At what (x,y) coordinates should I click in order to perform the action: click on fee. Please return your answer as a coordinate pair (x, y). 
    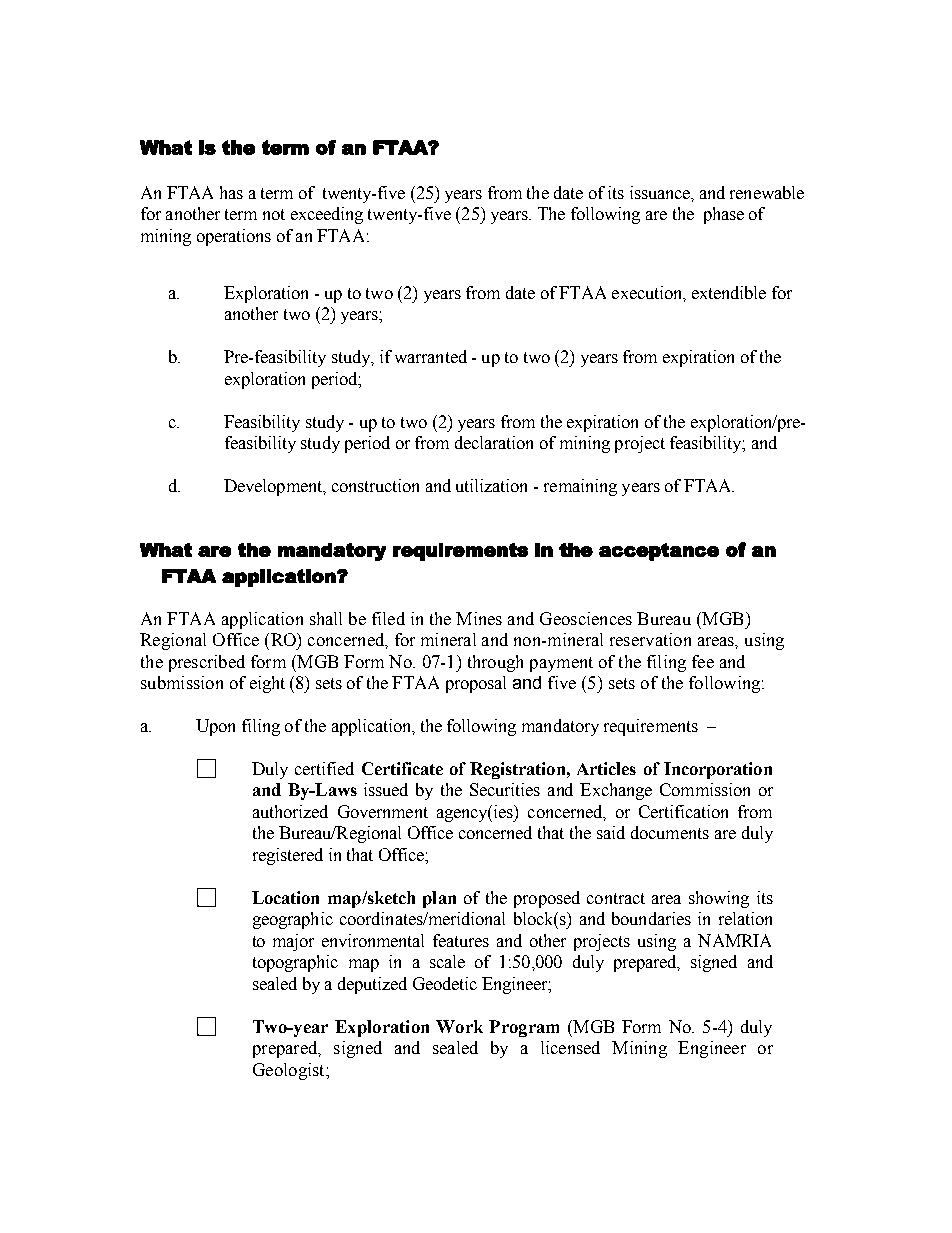
    Looking at the image, I should click on (703, 661).
